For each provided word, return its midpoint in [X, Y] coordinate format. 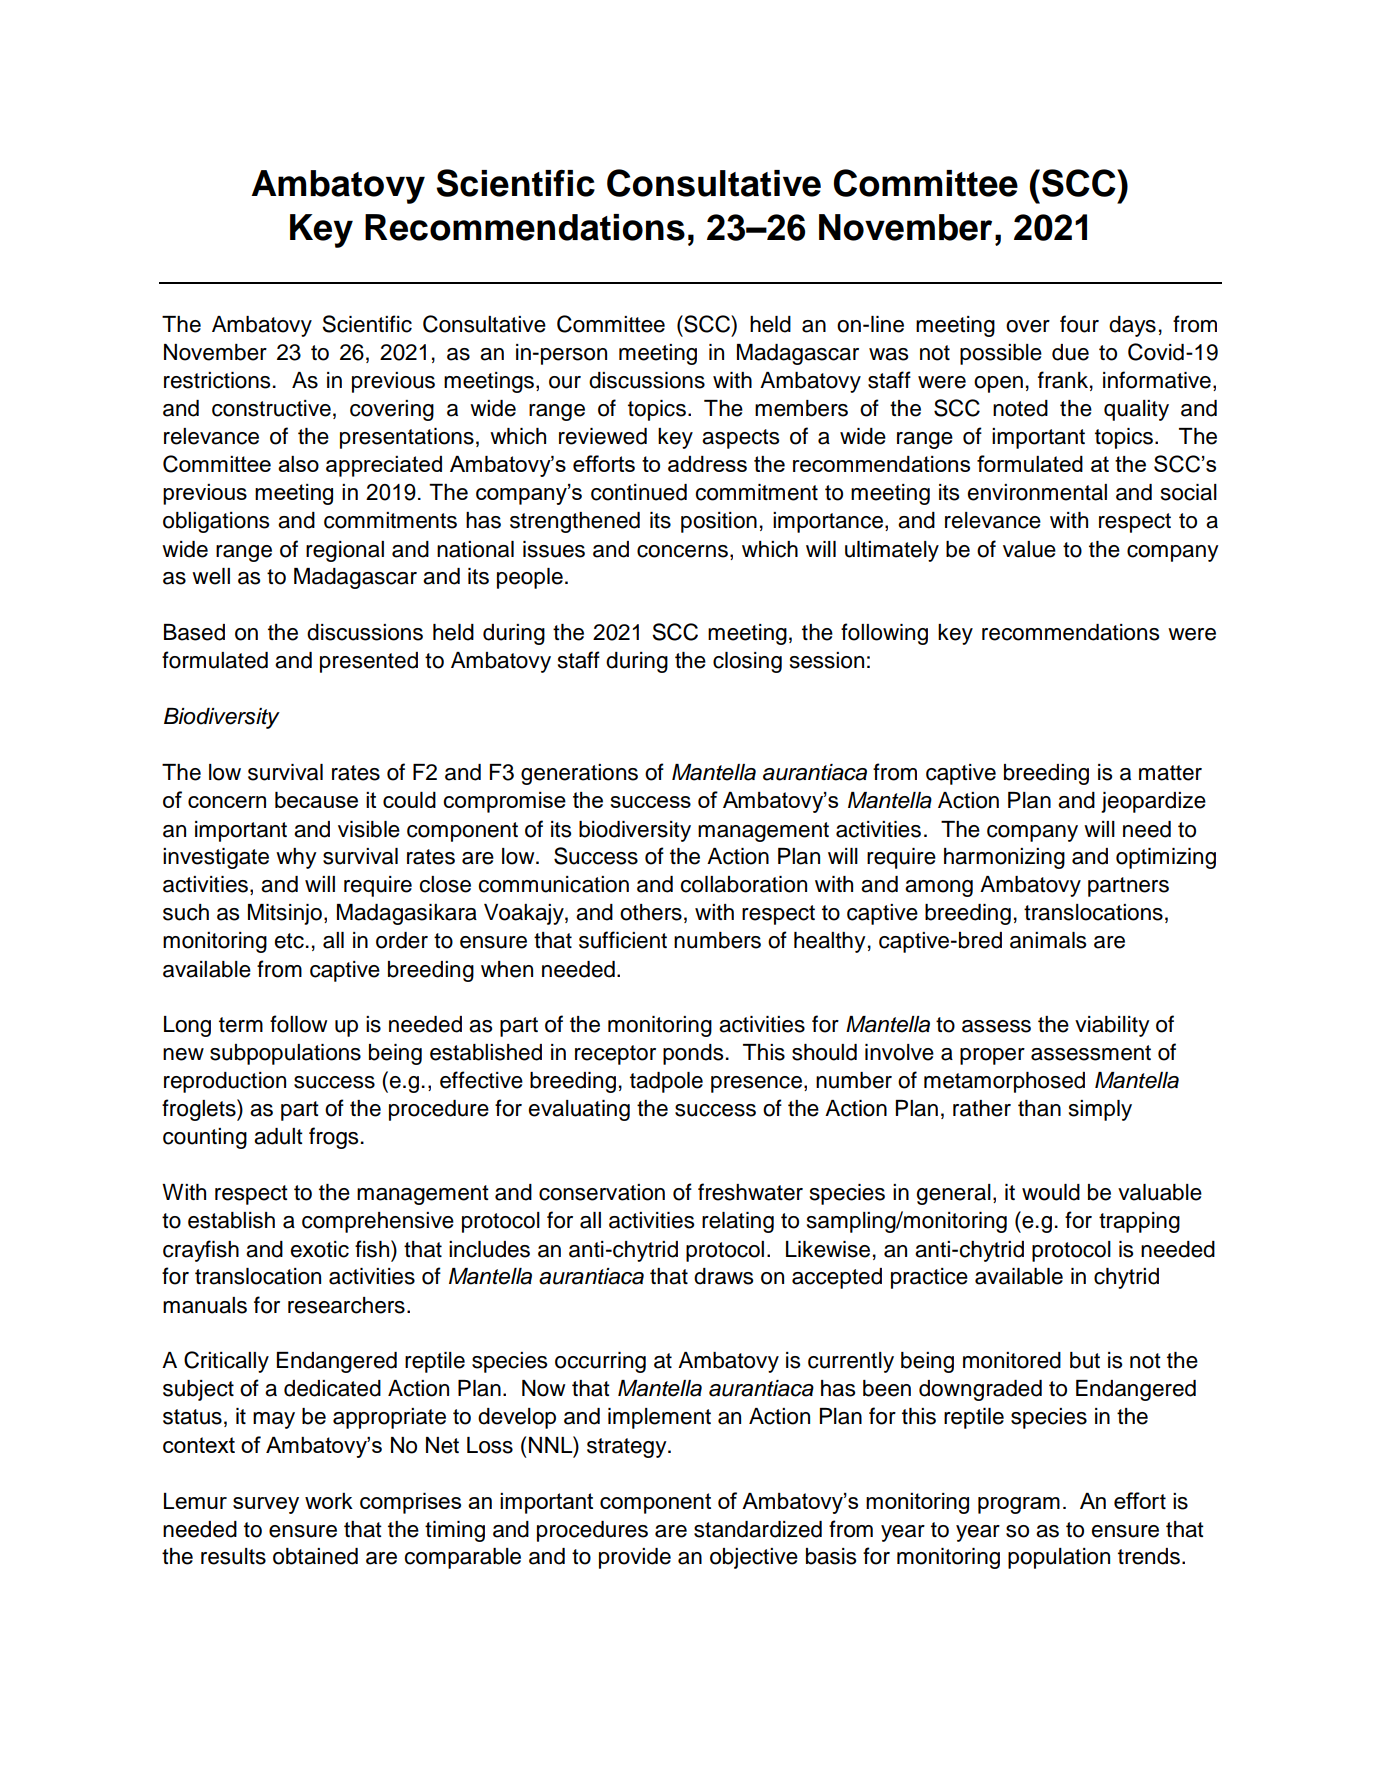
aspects [740, 439]
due [1070, 352]
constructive [271, 408]
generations [579, 774]
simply [1100, 1110]
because [316, 800]
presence [756, 1084]
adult [278, 1136]
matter [1170, 773]
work [329, 1501]
